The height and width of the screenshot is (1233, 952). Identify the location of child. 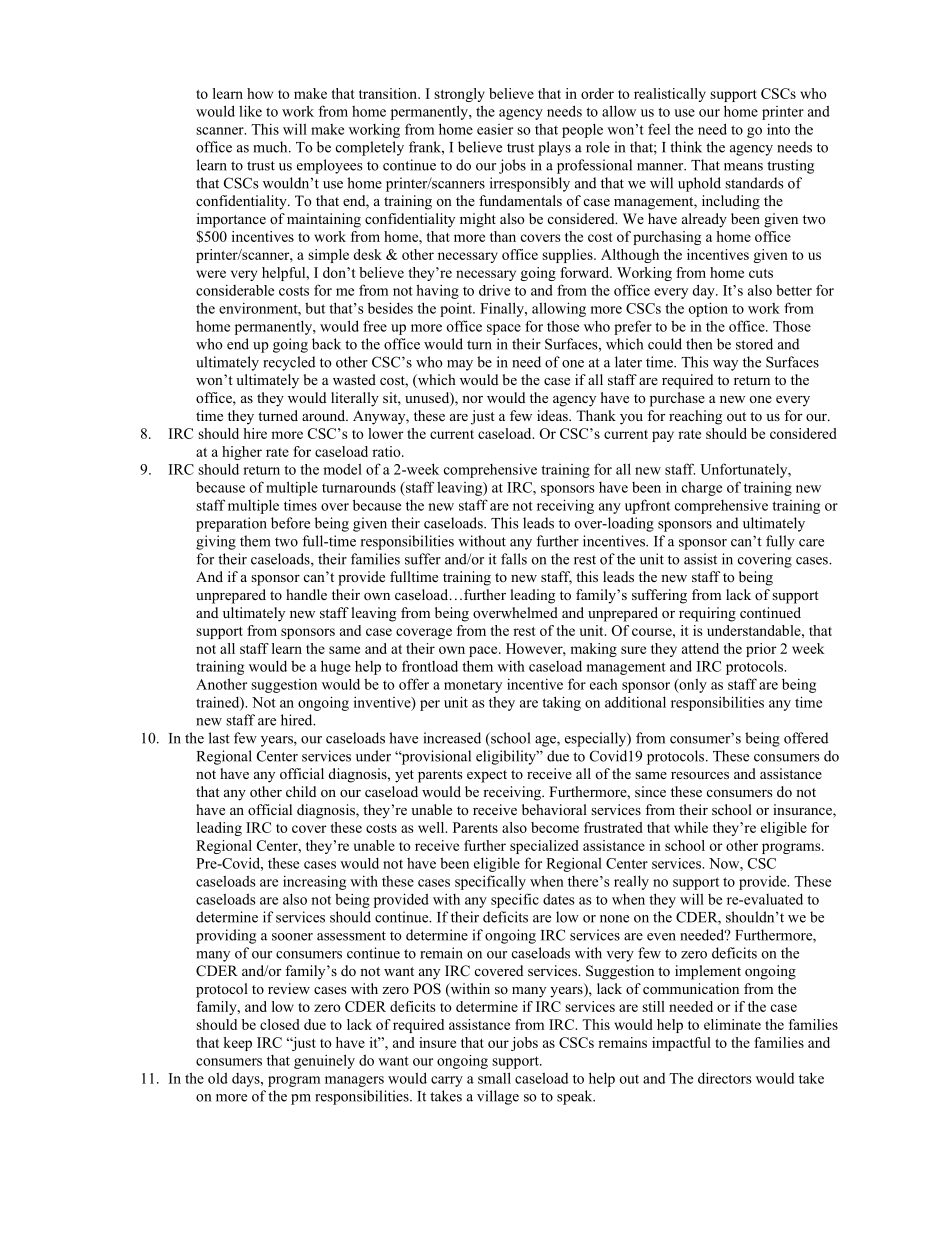
(301, 791).
